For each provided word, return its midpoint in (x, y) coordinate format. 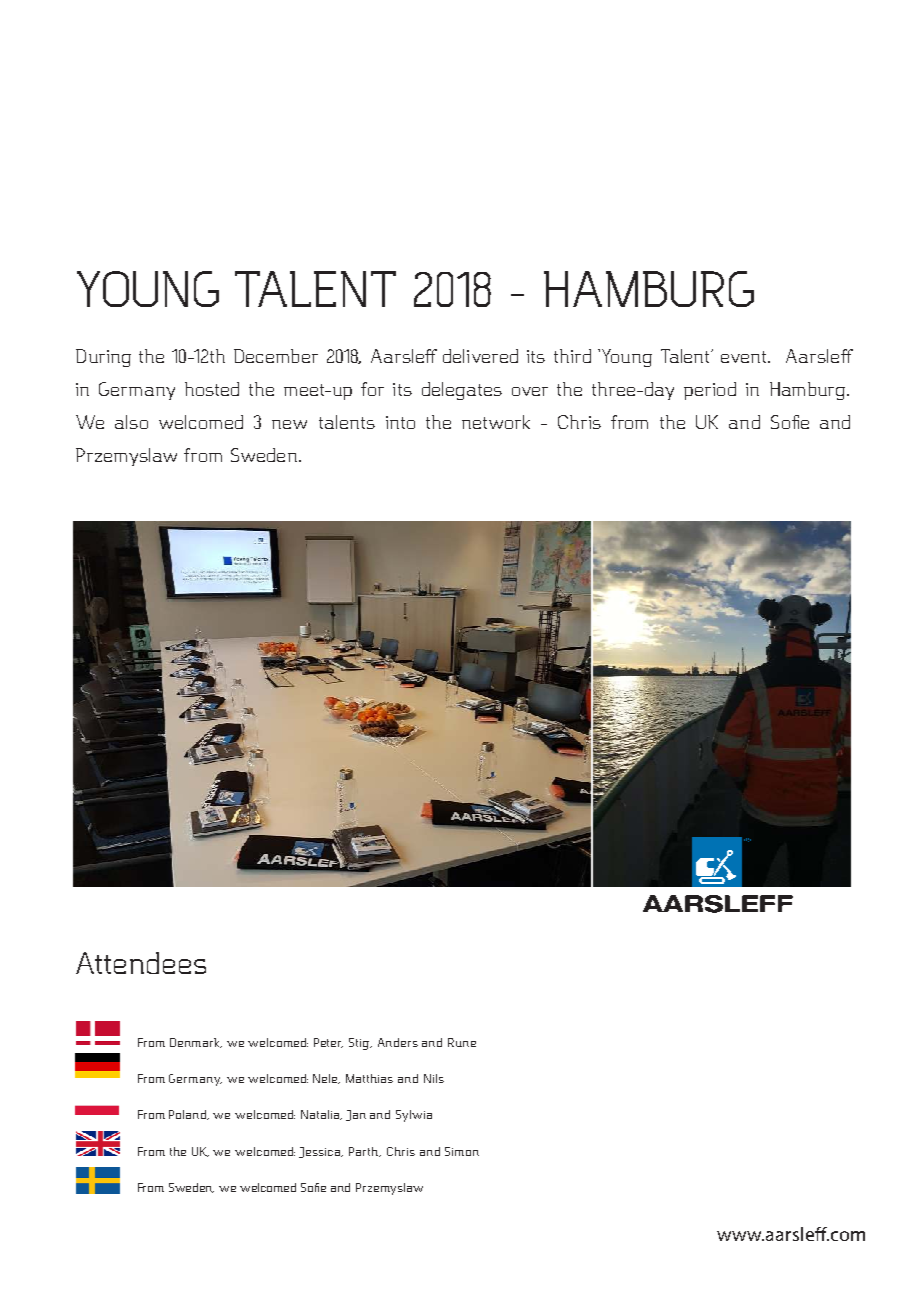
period (710, 391)
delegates (462, 391)
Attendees (141, 963)
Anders (398, 1042)
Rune (462, 1042)
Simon (462, 1151)
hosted (212, 389)
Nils (434, 1078)
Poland (189, 1115)
